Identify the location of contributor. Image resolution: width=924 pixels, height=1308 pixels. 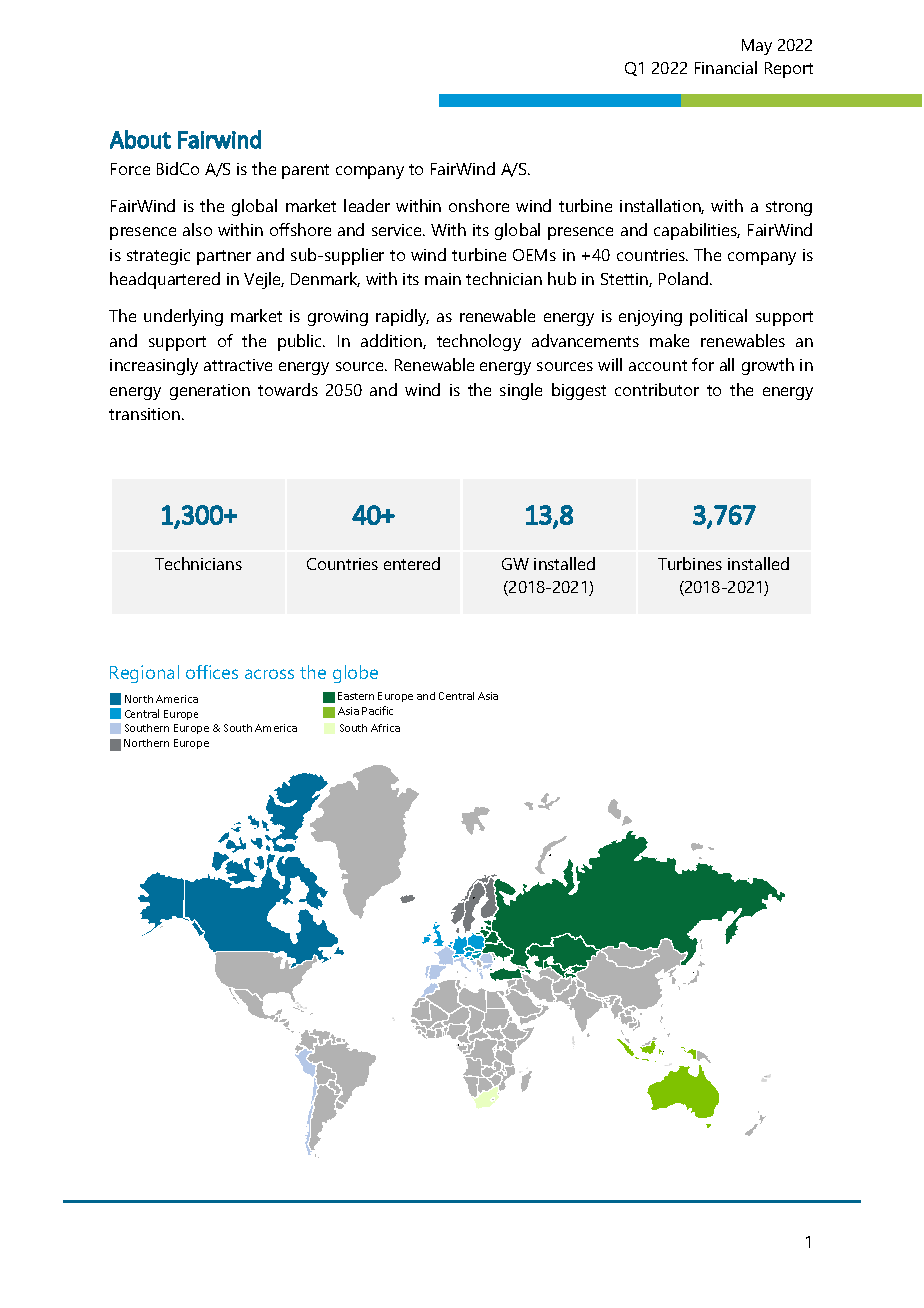
(657, 389).
